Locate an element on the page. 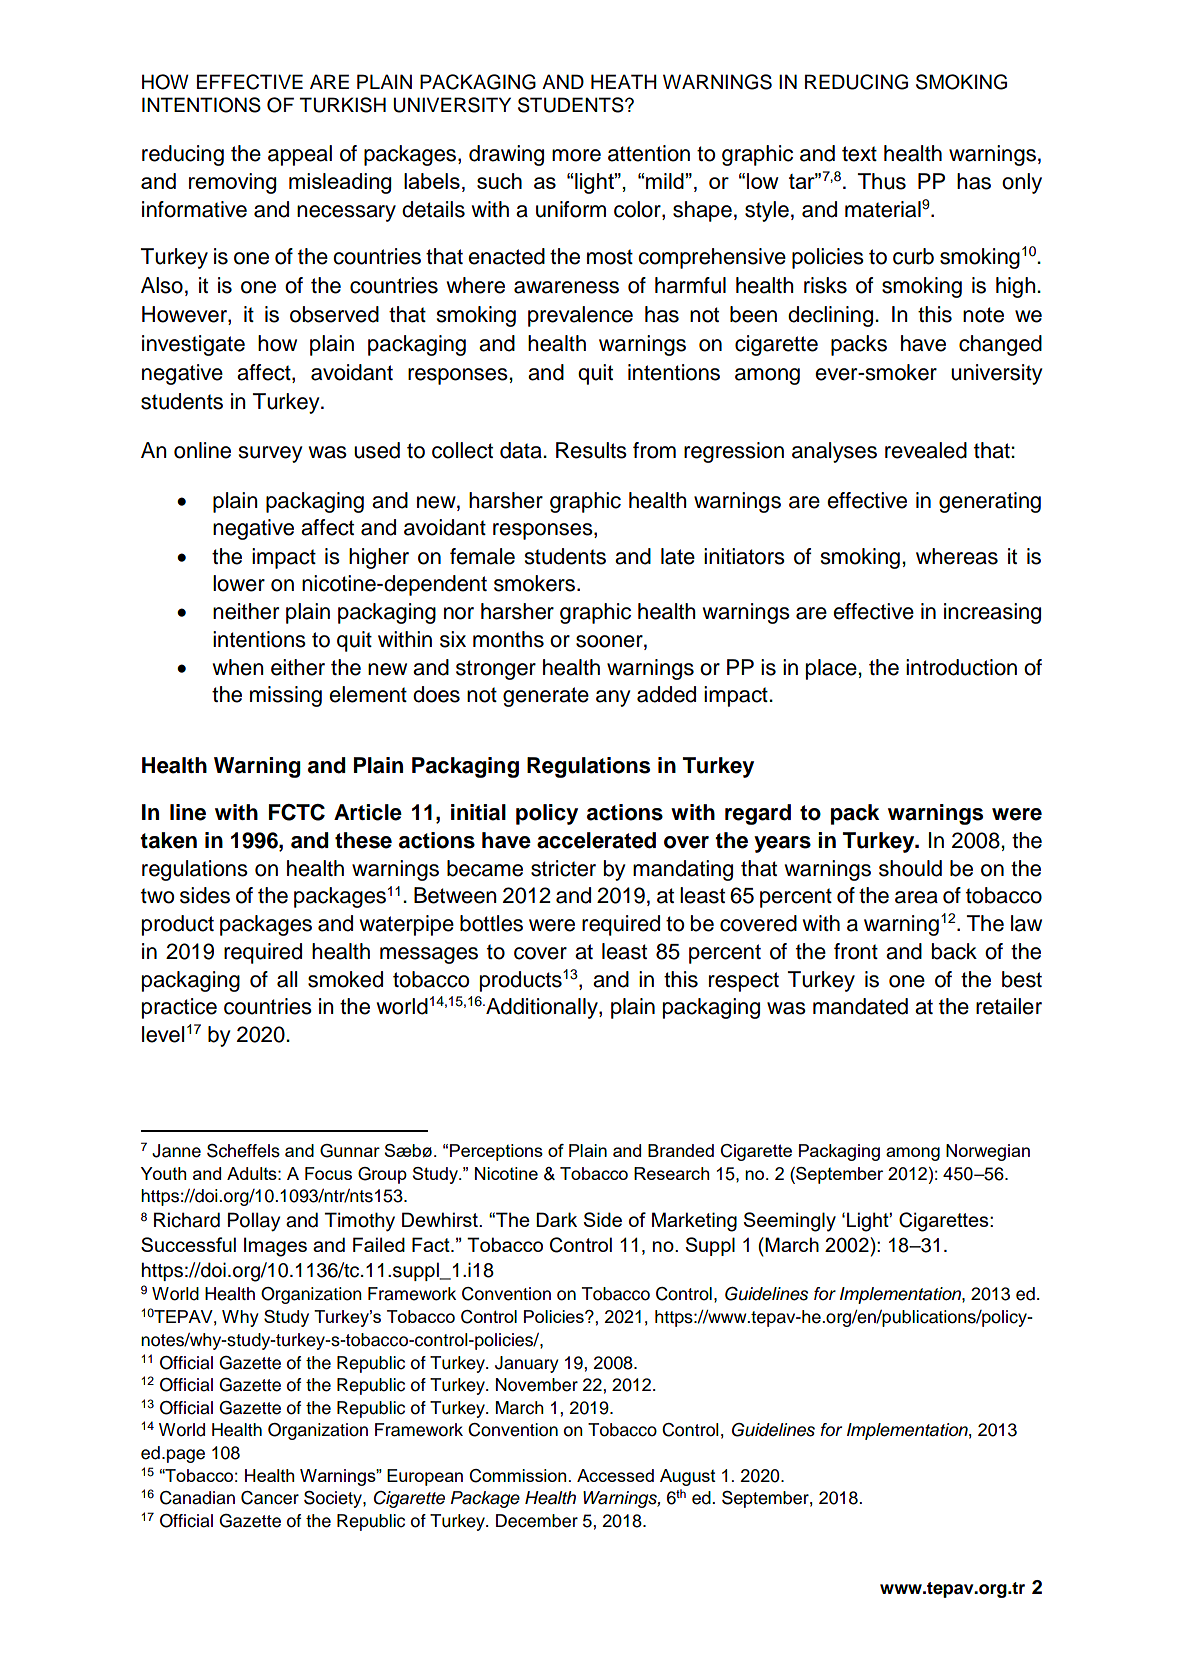 The image size is (1183, 1674). August is located at coordinates (688, 1477).
